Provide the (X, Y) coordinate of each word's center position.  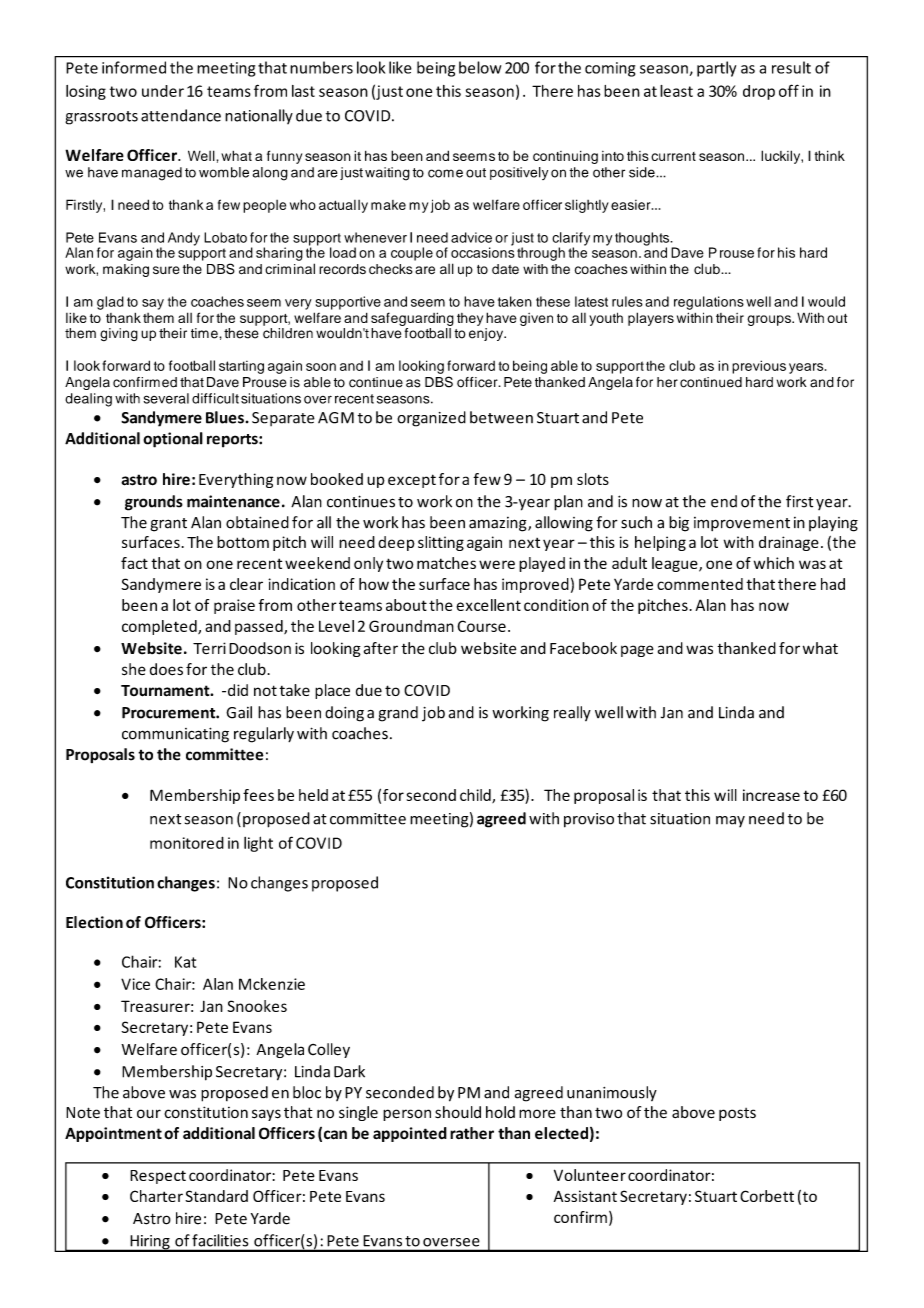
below (480, 67)
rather (472, 1133)
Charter (156, 1196)
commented (700, 584)
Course (481, 626)
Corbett (767, 1196)
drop (759, 92)
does (166, 669)
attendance (181, 115)
